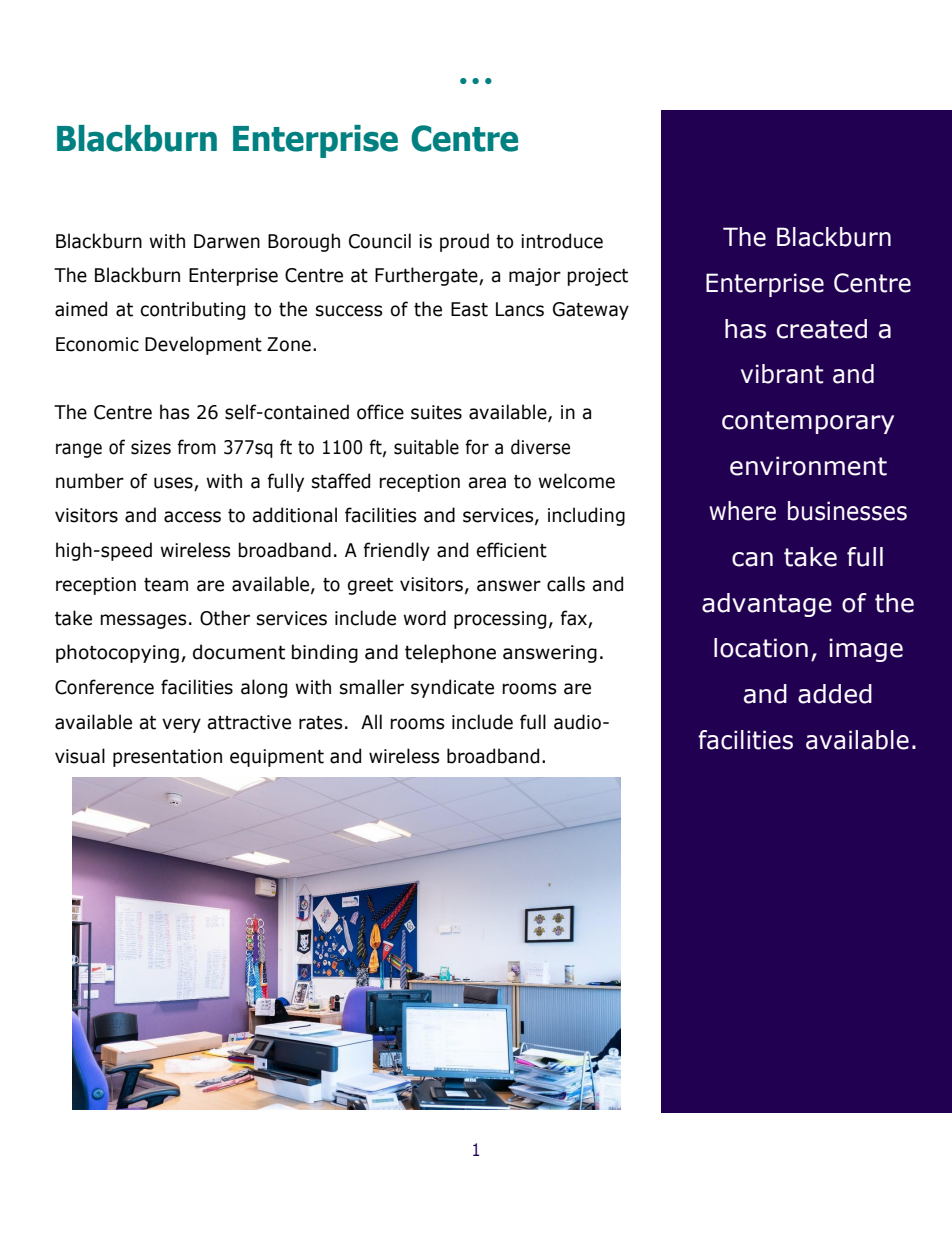  What do you see at coordinates (203, 345) in the screenshot?
I see `Development` at bounding box center [203, 345].
